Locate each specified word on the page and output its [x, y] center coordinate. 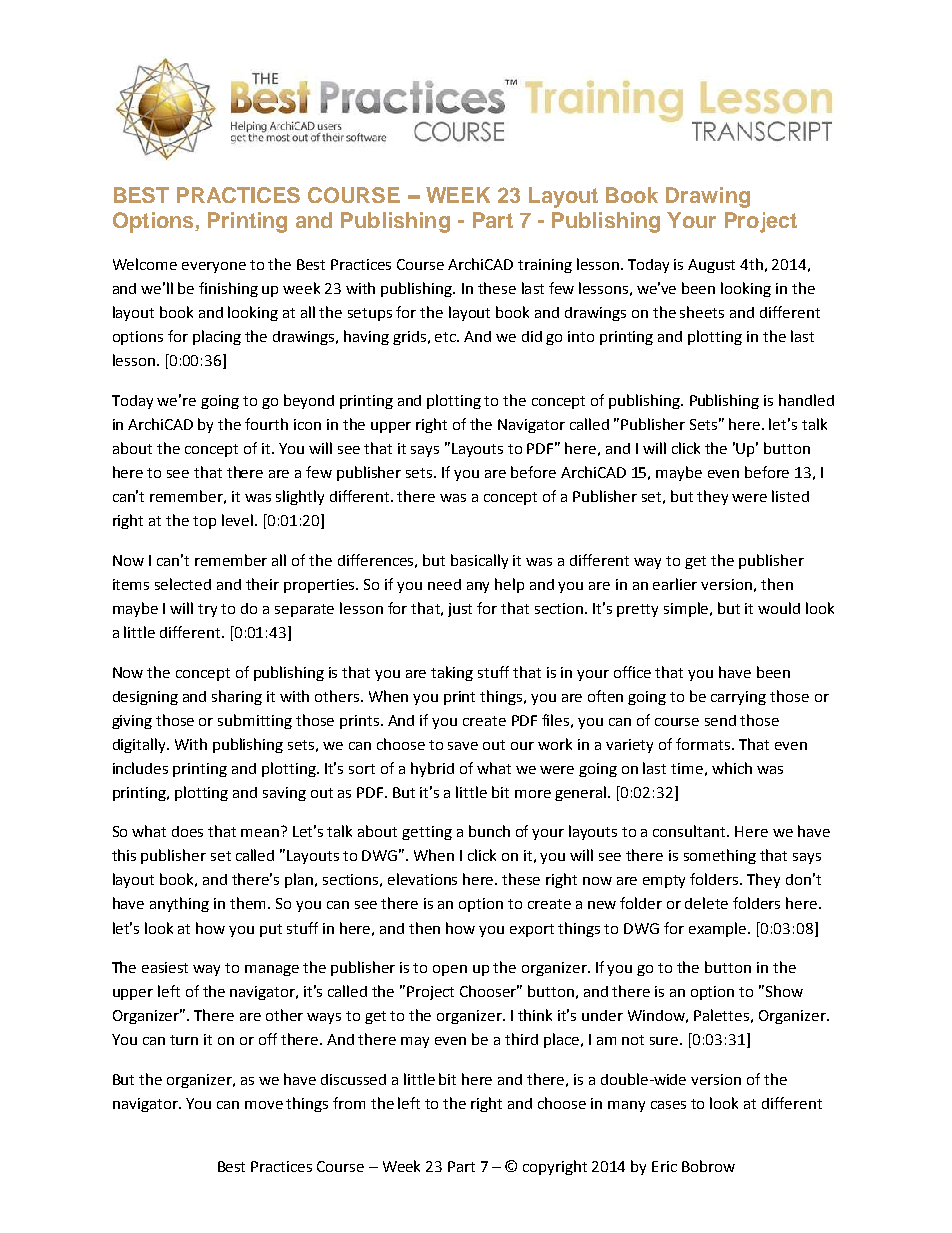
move [264, 1105]
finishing [228, 289]
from [349, 1103]
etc [447, 337]
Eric [664, 1166]
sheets [702, 312]
